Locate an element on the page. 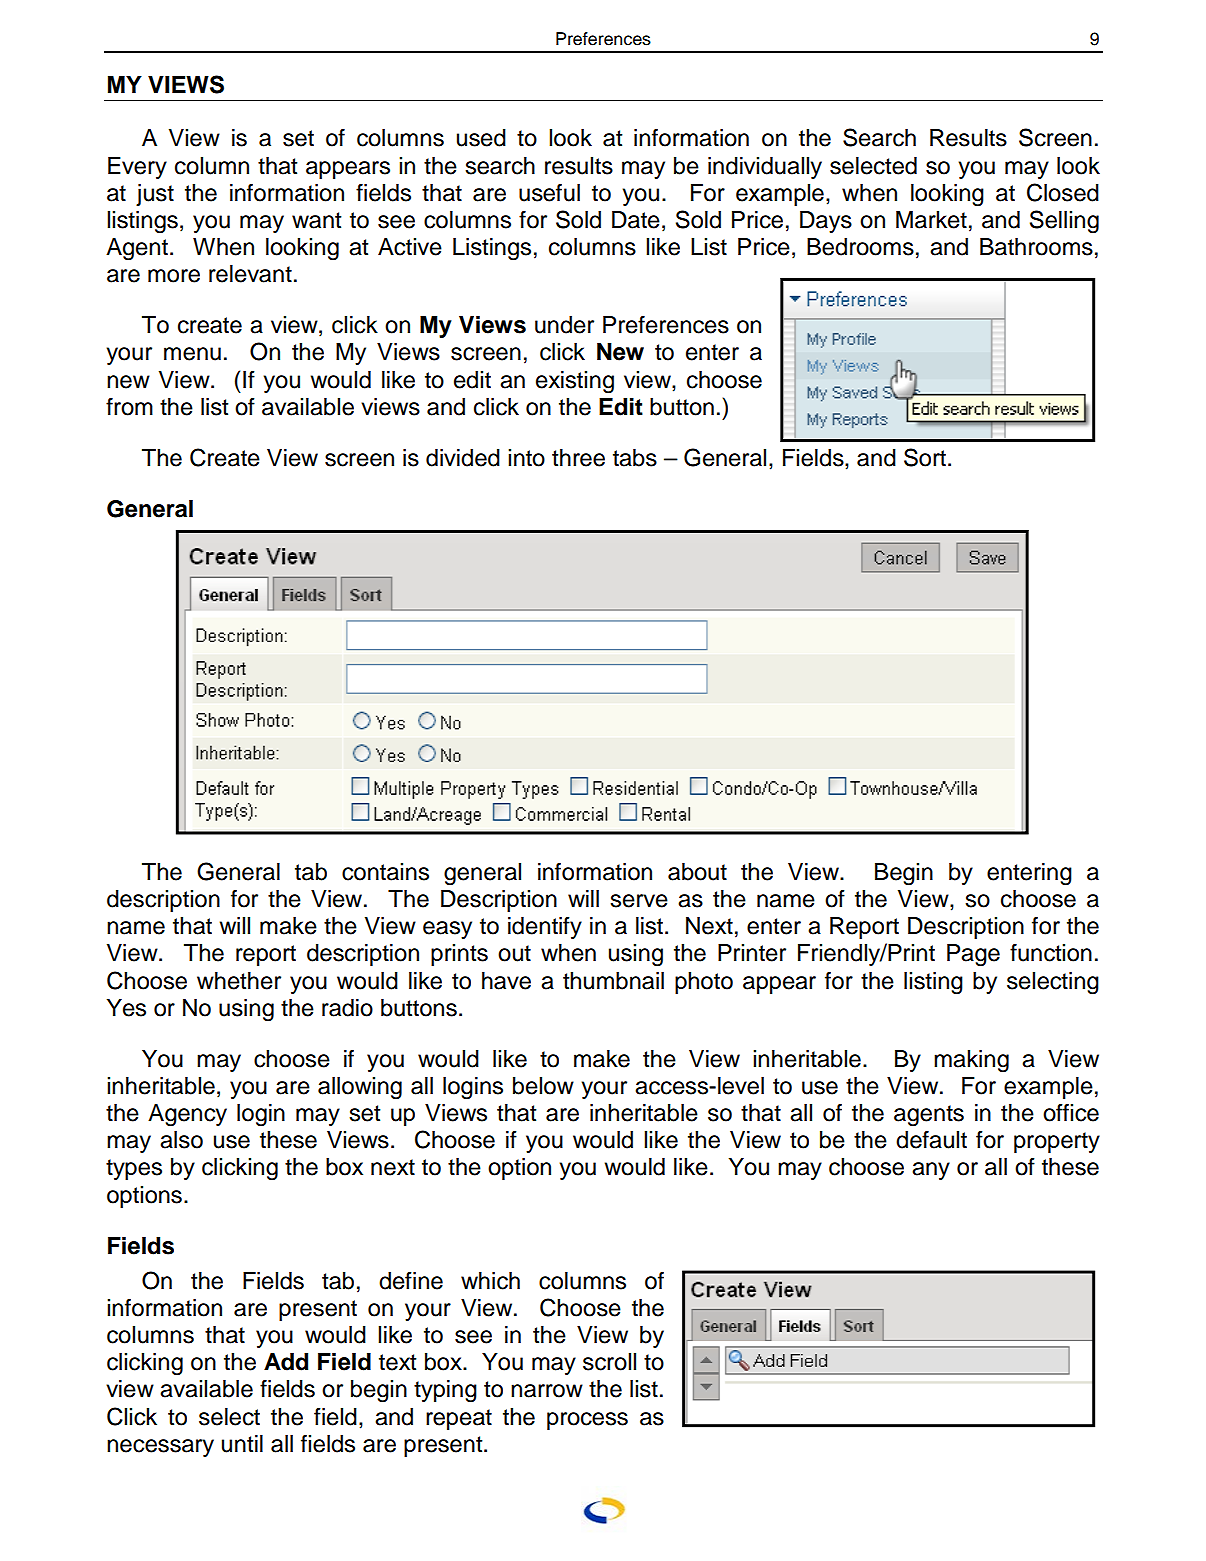  just is located at coordinates (155, 195).
